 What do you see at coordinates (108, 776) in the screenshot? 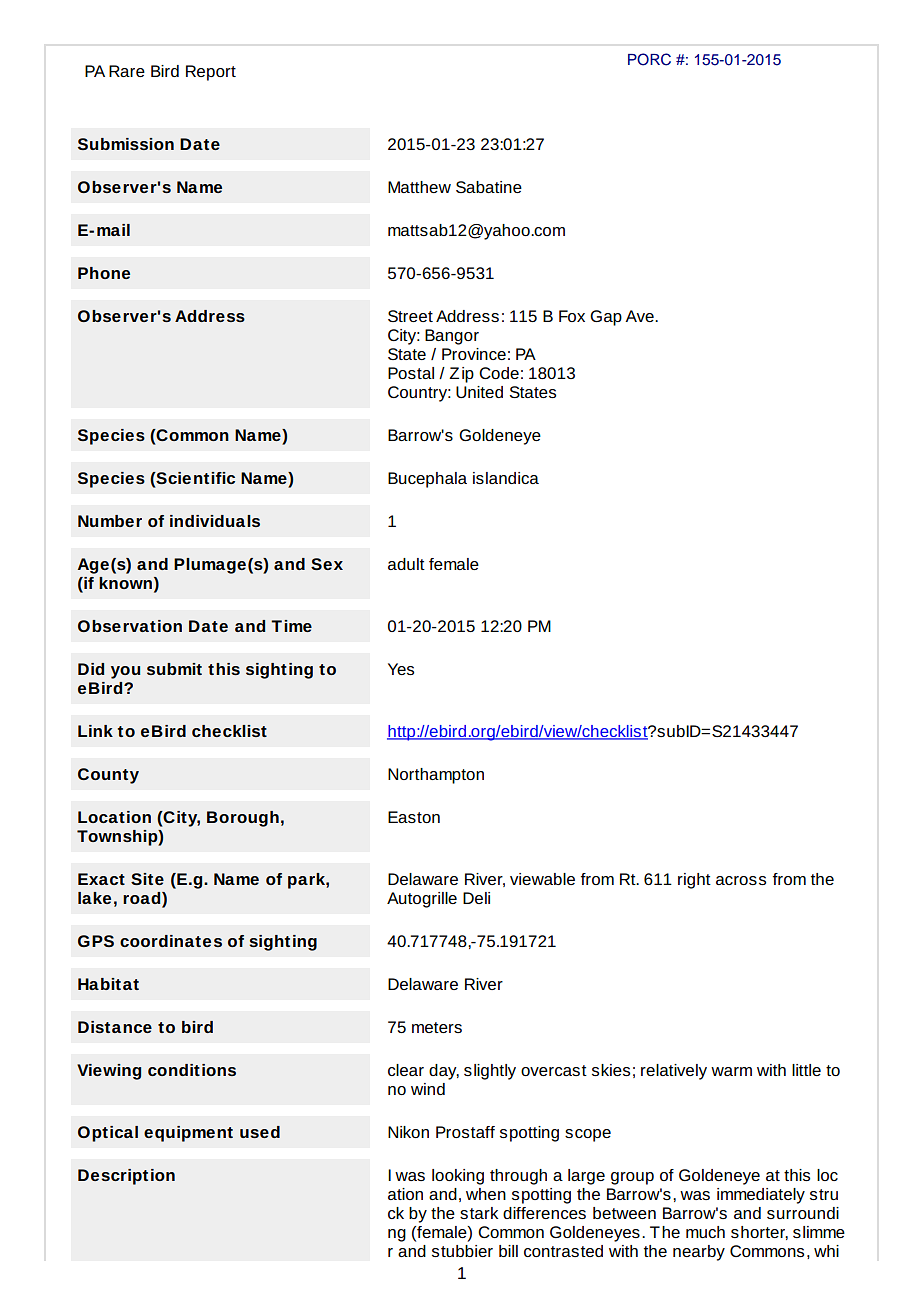
I see `County` at bounding box center [108, 776].
